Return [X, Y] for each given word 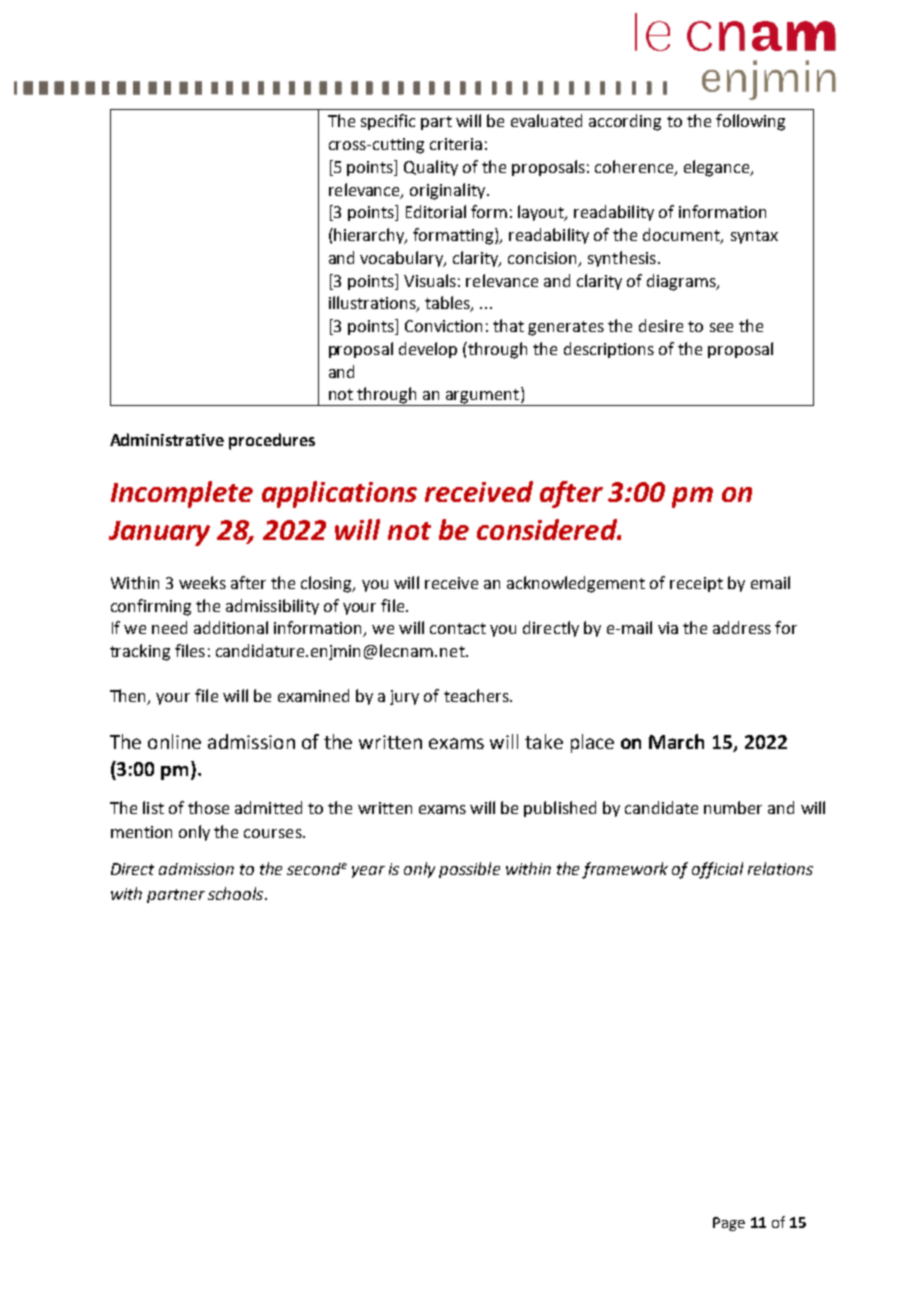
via [668, 628]
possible [469, 870]
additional [231, 627]
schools [237, 893]
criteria [456, 144]
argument [482, 397]
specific [388, 122]
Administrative [167, 439]
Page [729, 1224]
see [721, 327]
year [368, 872]
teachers [477, 695]
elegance [718, 168]
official [717, 870]
